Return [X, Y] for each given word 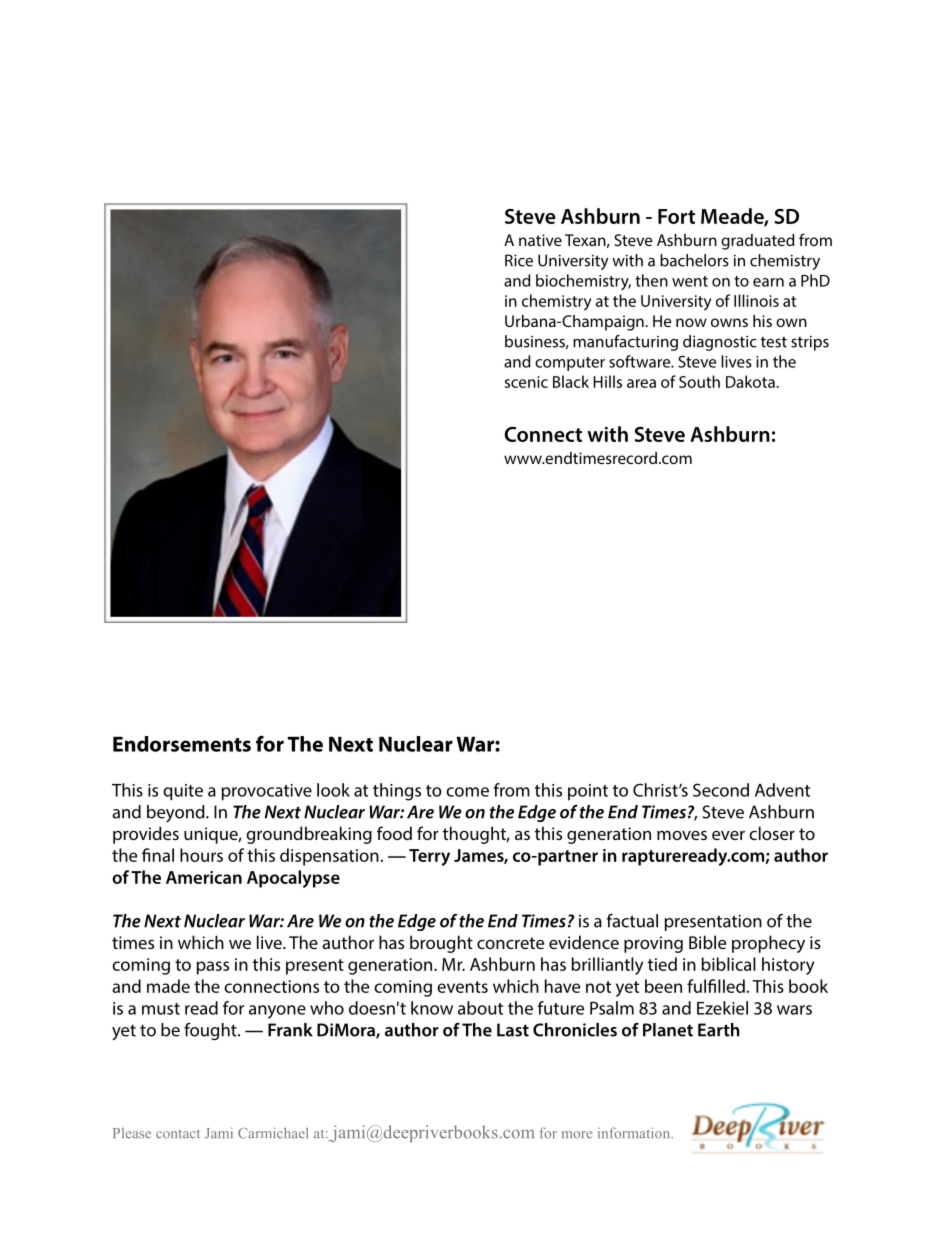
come [467, 792]
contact [178, 1134]
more [577, 1135]
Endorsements [182, 744]
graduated [758, 242]
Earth [719, 1030]
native [540, 240]
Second [721, 790]
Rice [519, 260]
